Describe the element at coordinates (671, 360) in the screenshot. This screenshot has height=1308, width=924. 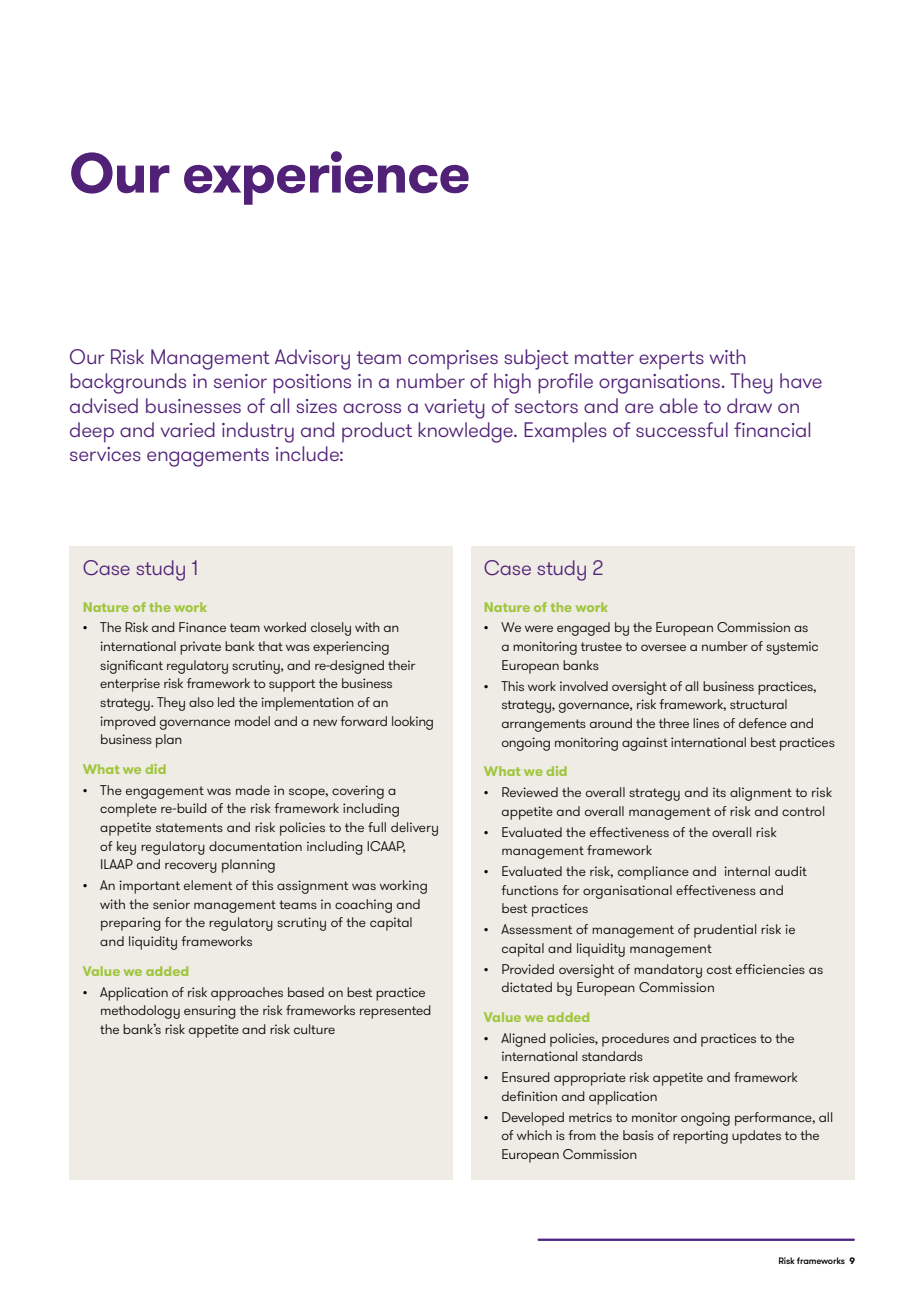
I see `experts` at that location.
